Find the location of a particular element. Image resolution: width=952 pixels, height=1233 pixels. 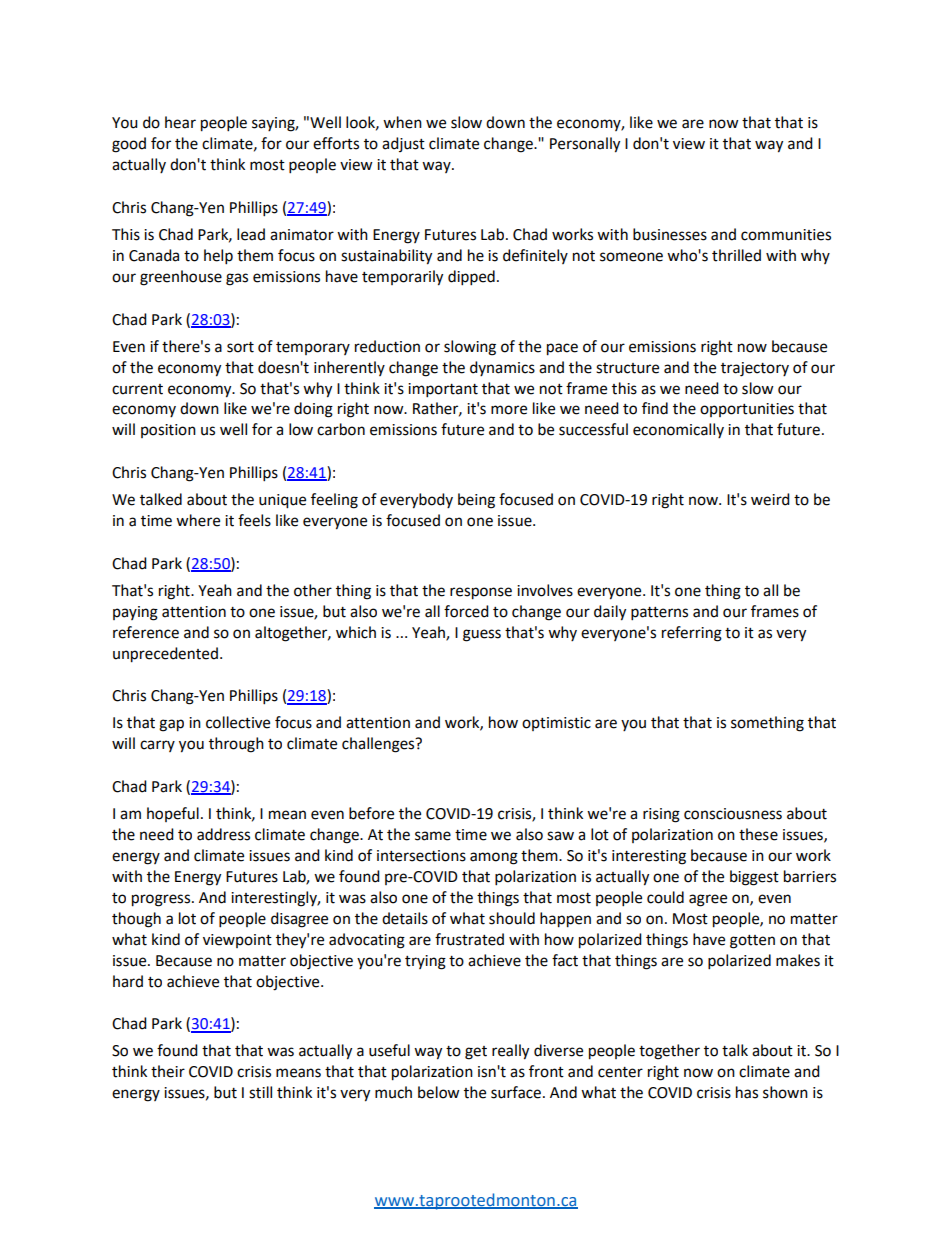

really is located at coordinates (510, 1052).
